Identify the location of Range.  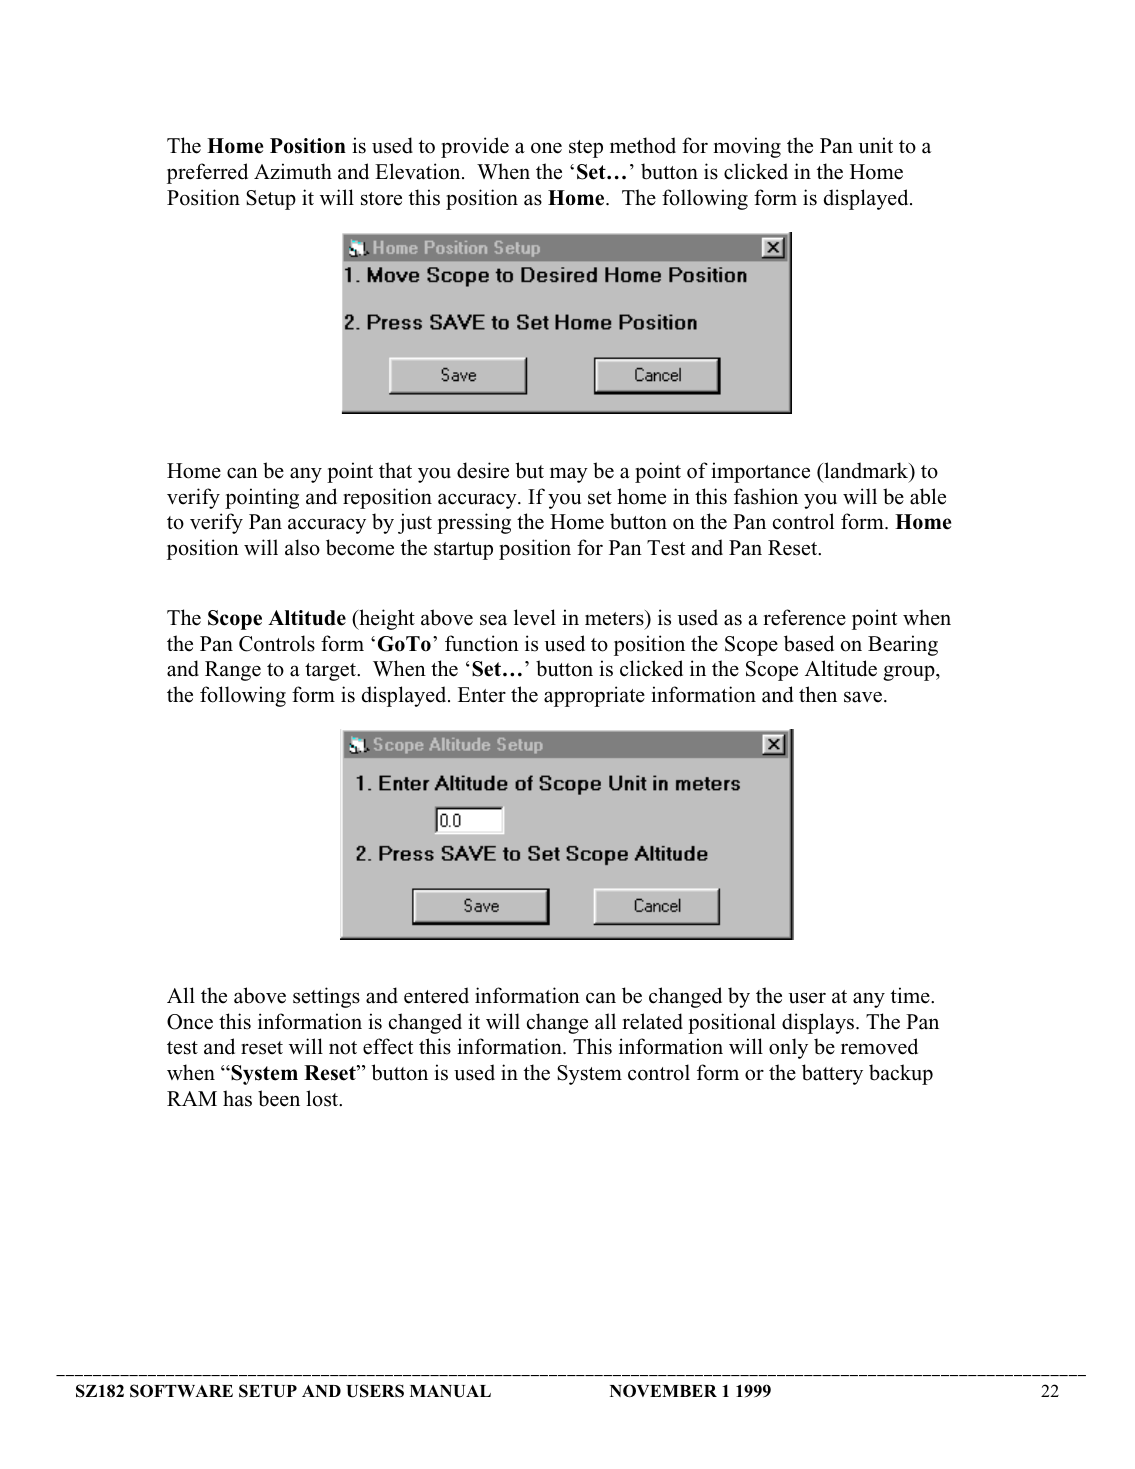
(233, 671).
